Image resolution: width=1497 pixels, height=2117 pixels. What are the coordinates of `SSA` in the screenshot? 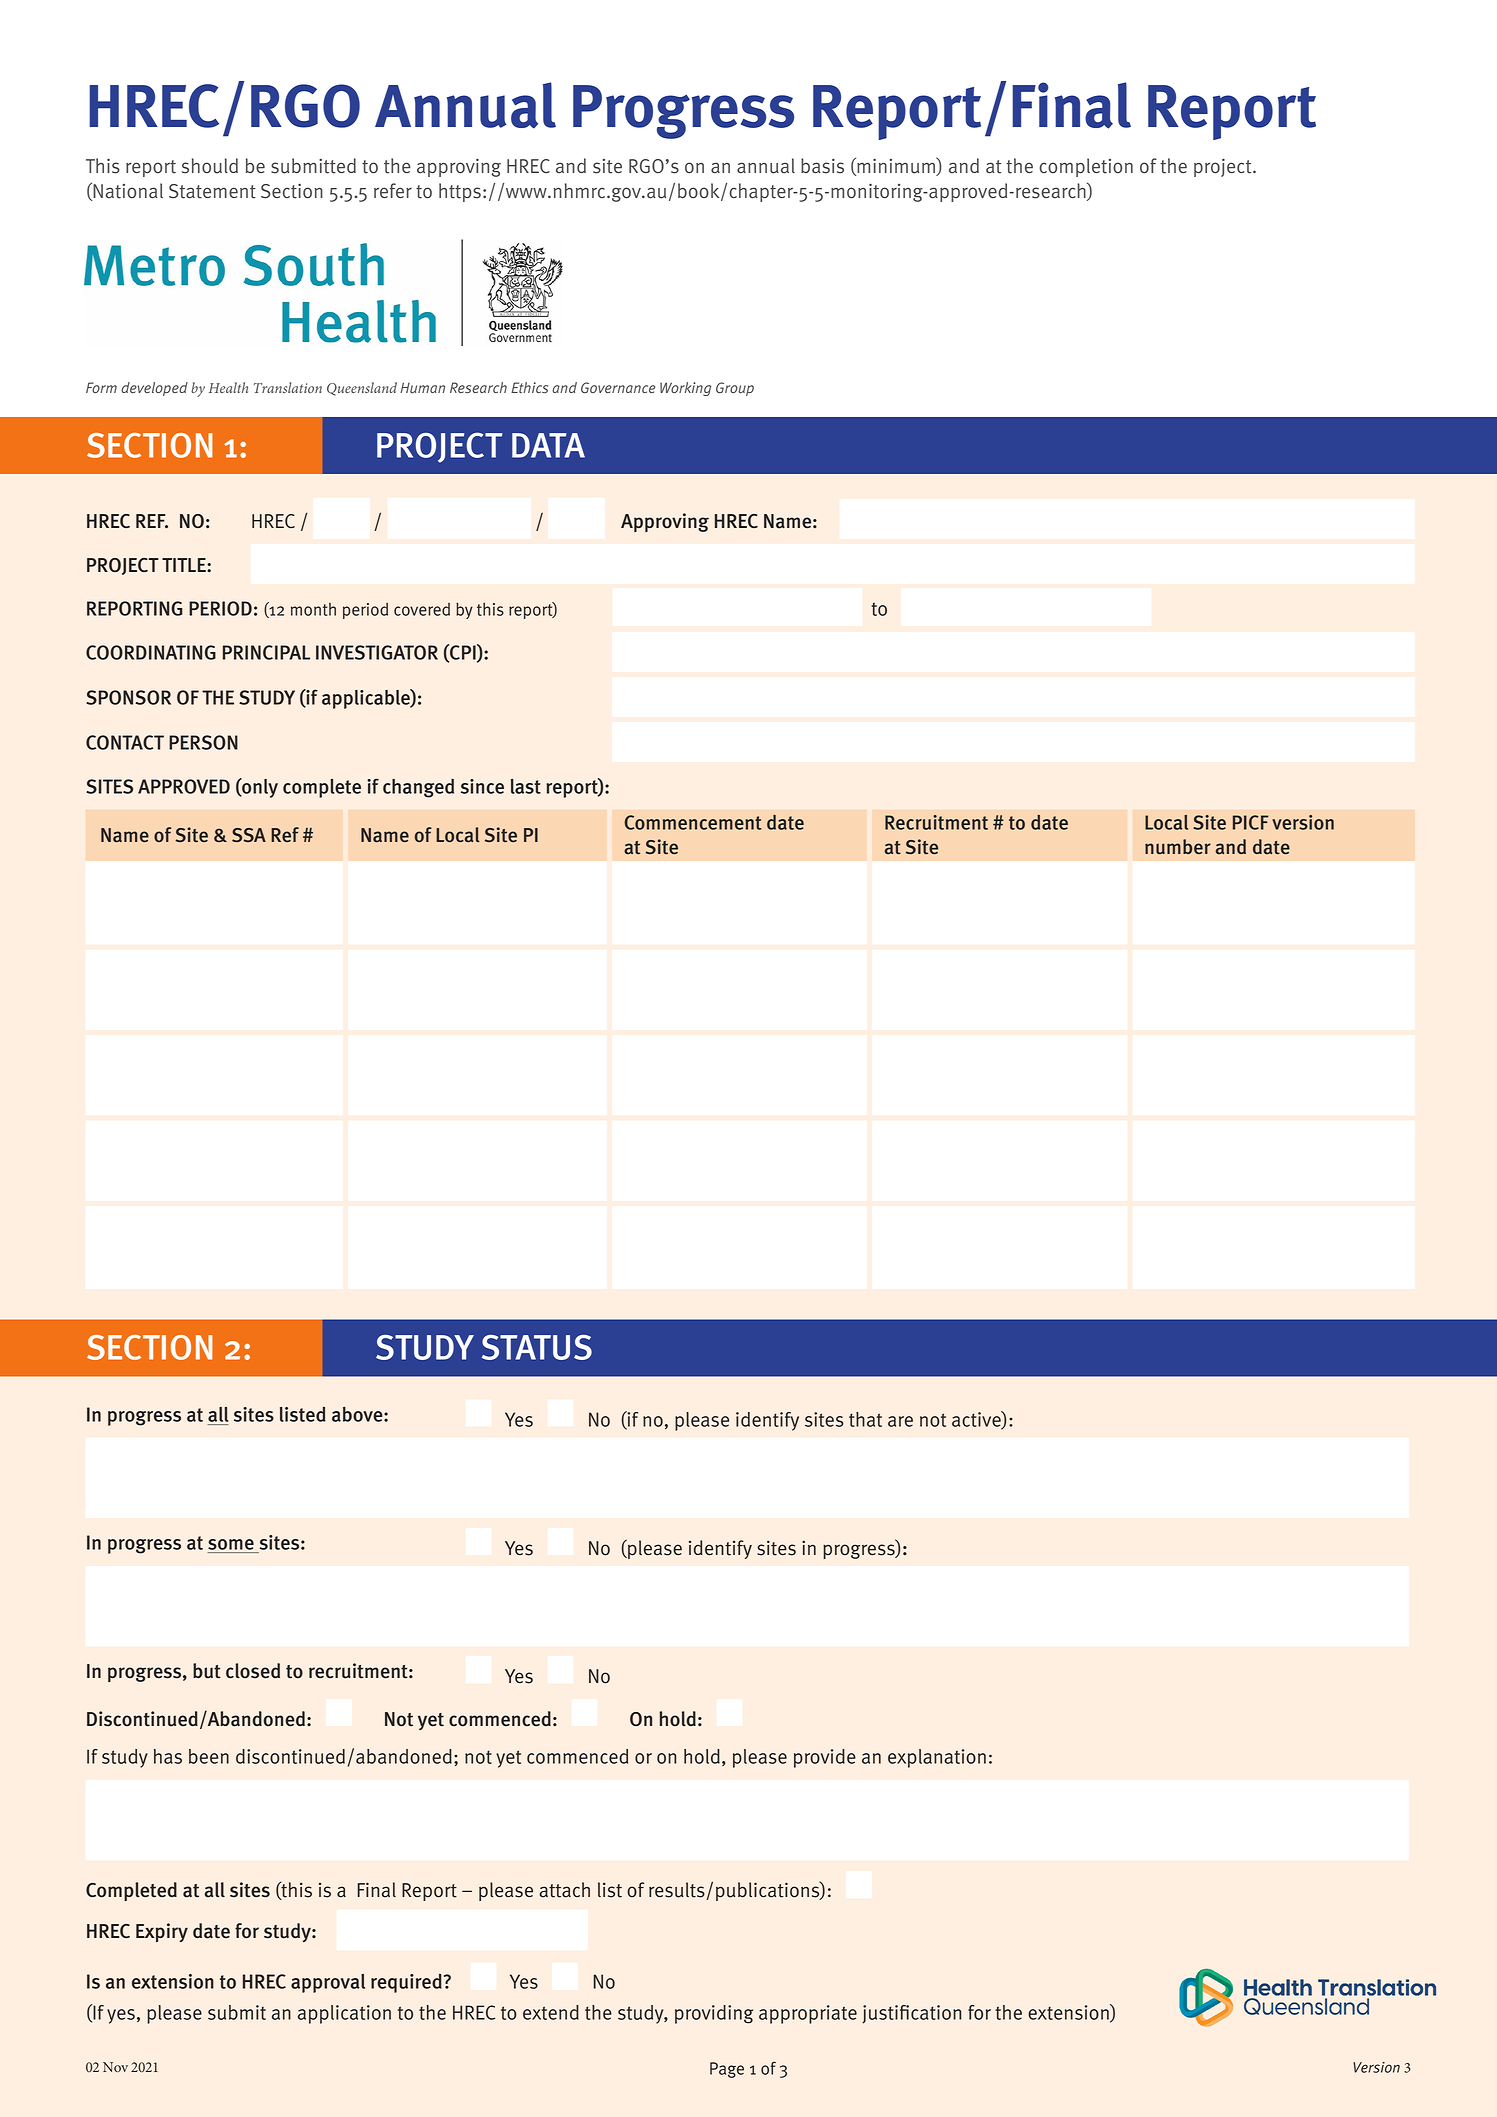 It's located at (249, 835).
